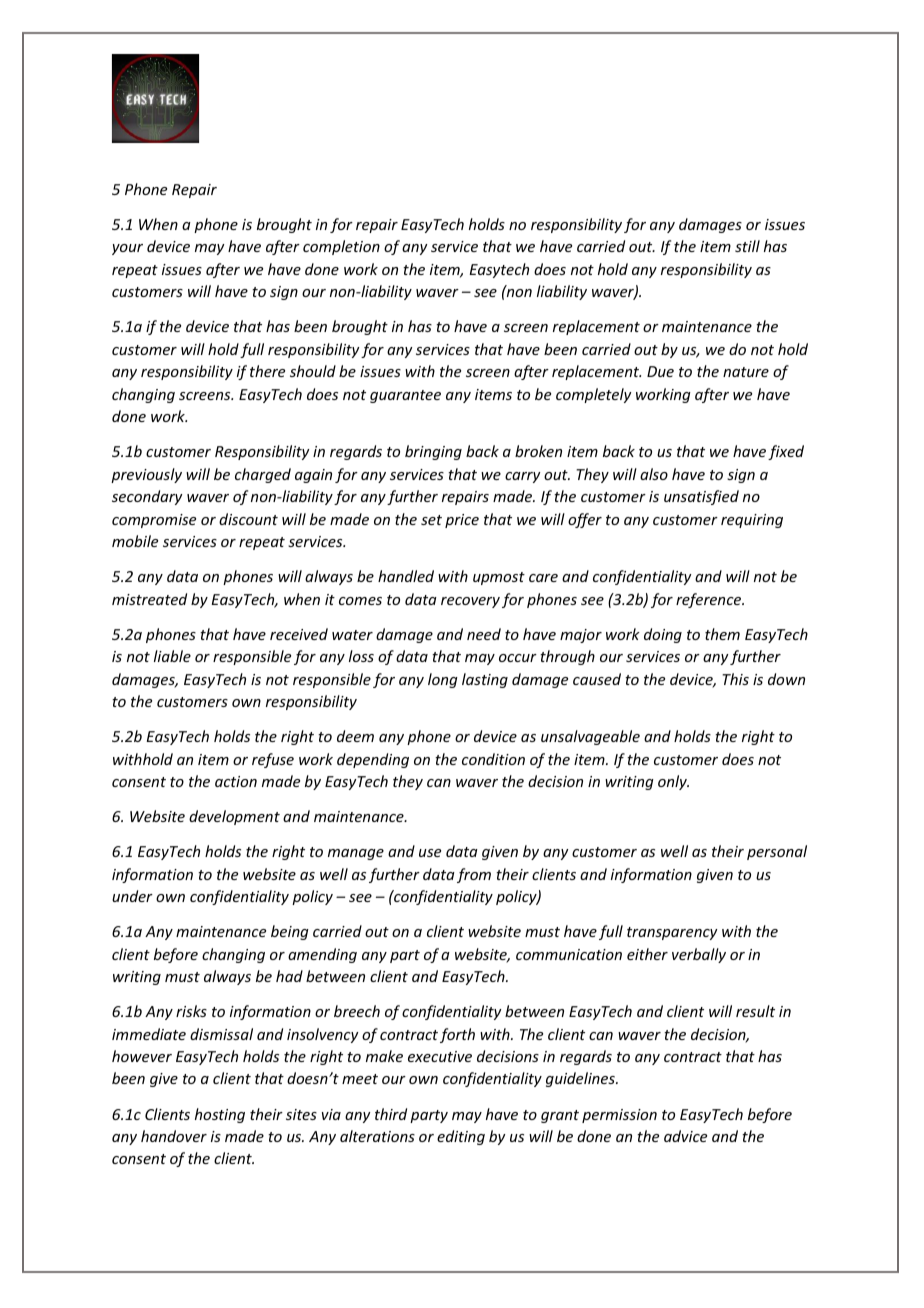 The image size is (924, 1308). I want to click on hosting, so click(220, 1115).
